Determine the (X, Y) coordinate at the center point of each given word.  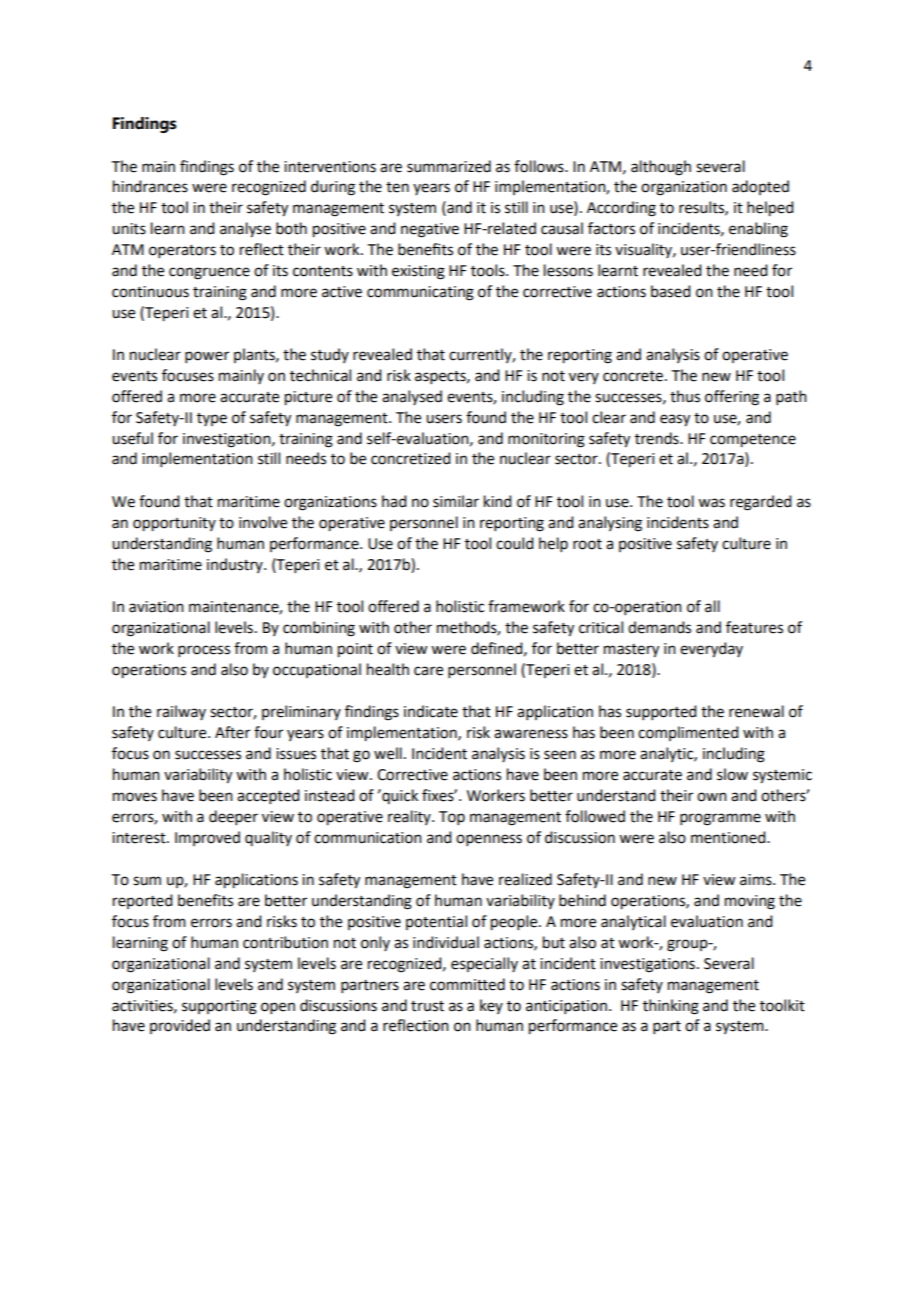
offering (732, 398)
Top (452, 818)
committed (467, 984)
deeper (233, 817)
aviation (156, 607)
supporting (219, 1007)
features (754, 627)
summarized (449, 166)
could (514, 543)
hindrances (150, 186)
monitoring (546, 440)
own (712, 797)
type (212, 419)
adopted (760, 187)
